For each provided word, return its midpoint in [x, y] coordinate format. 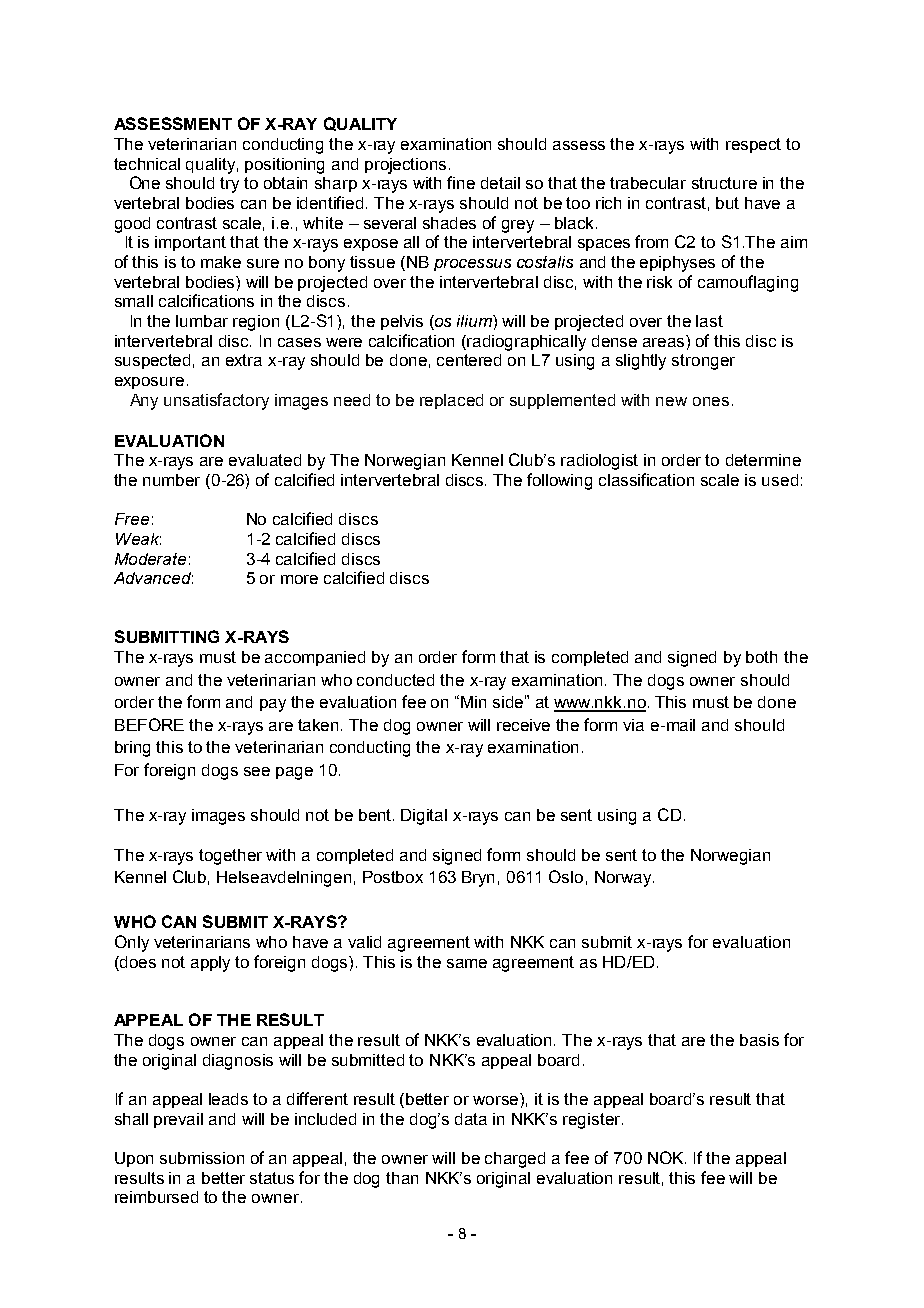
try [229, 185]
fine [461, 182]
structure [724, 183]
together [230, 857]
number [171, 480]
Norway [624, 879]
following [559, 481]
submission [202, 1158]
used [780, 480]
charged [515, 1160]
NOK [667, 1157]
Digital [424, 817]
